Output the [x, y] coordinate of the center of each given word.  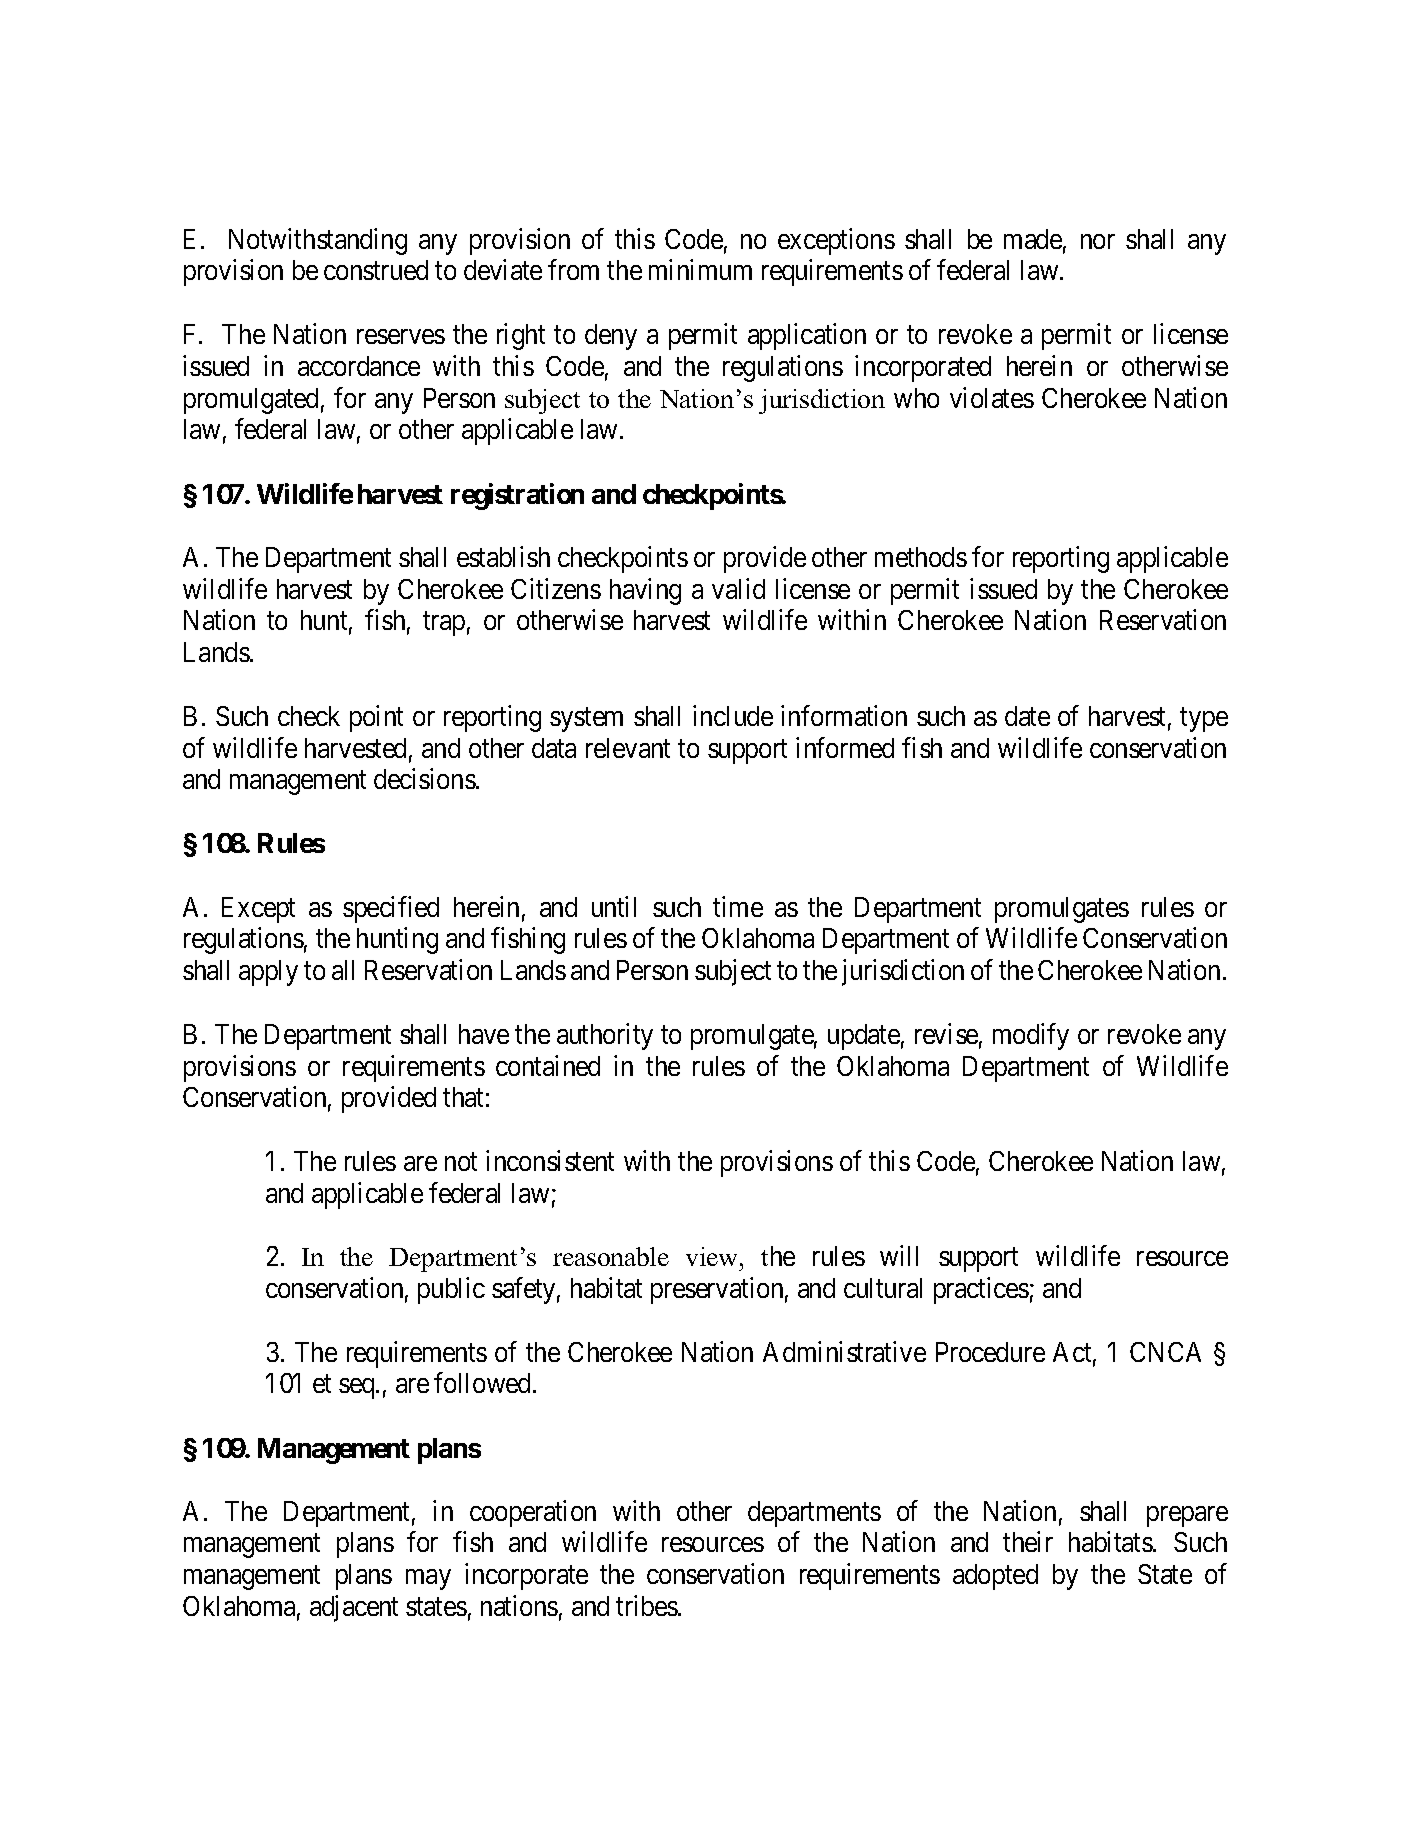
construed [376, 270]
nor [1098, 241]
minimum [700, 270]
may [428, 1579]
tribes [647, 1605]
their [1028, 1542]
